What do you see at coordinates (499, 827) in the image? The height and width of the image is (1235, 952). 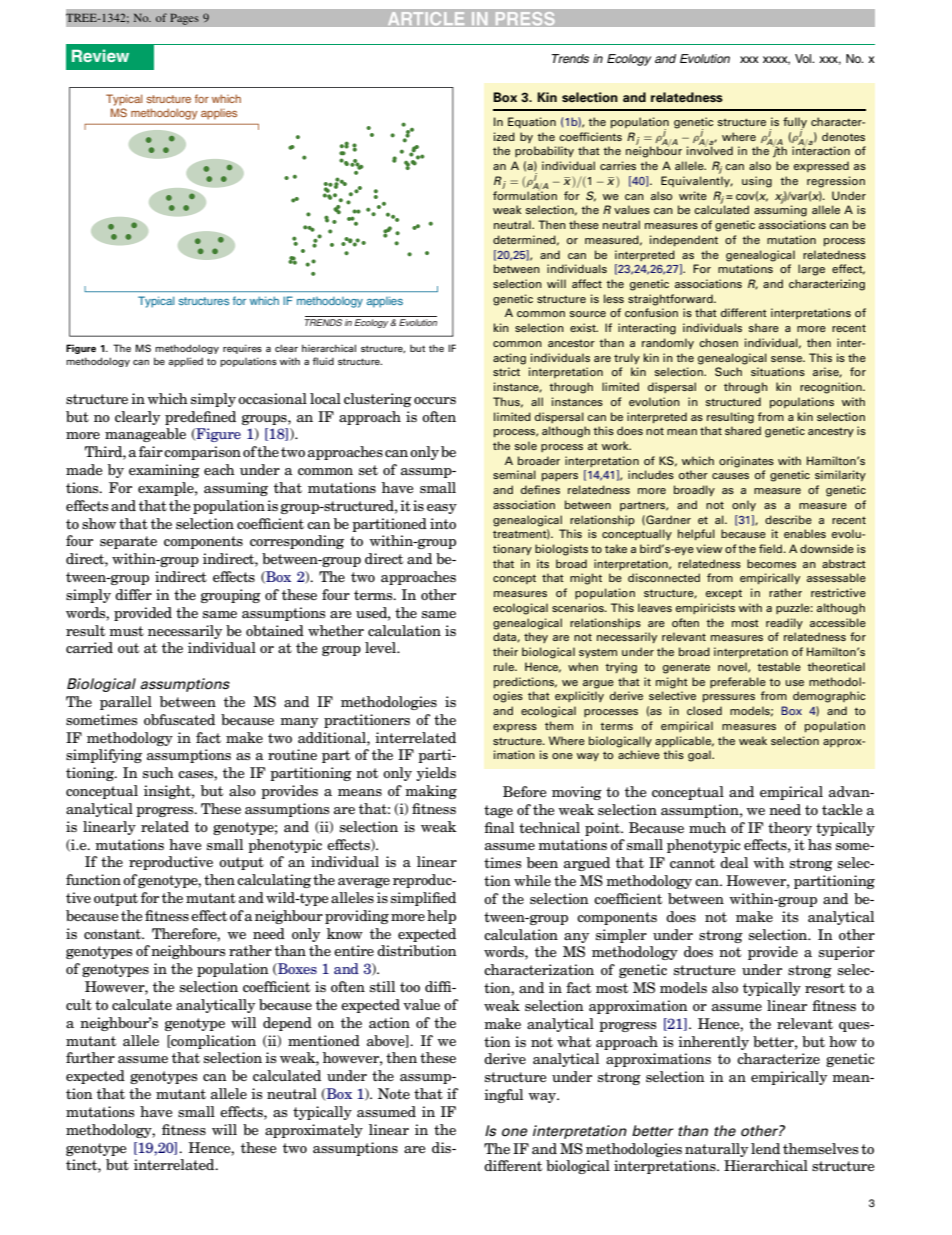 I see `final` at bounding box center [499, 827].
